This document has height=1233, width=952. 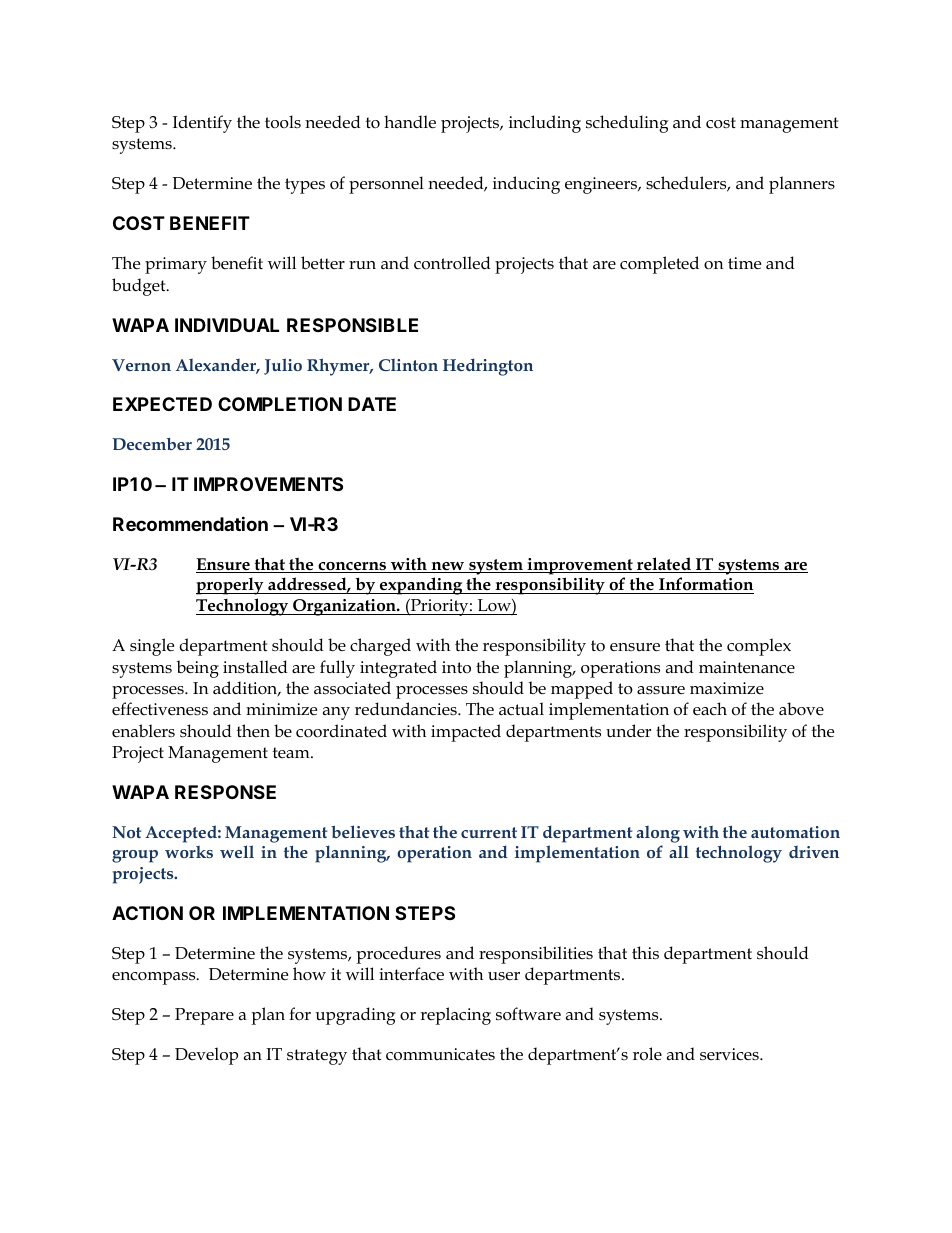 What do you see at coordinates (455, 1016) in the document?
I see `replacing` at bounding box center [455, 1016].
